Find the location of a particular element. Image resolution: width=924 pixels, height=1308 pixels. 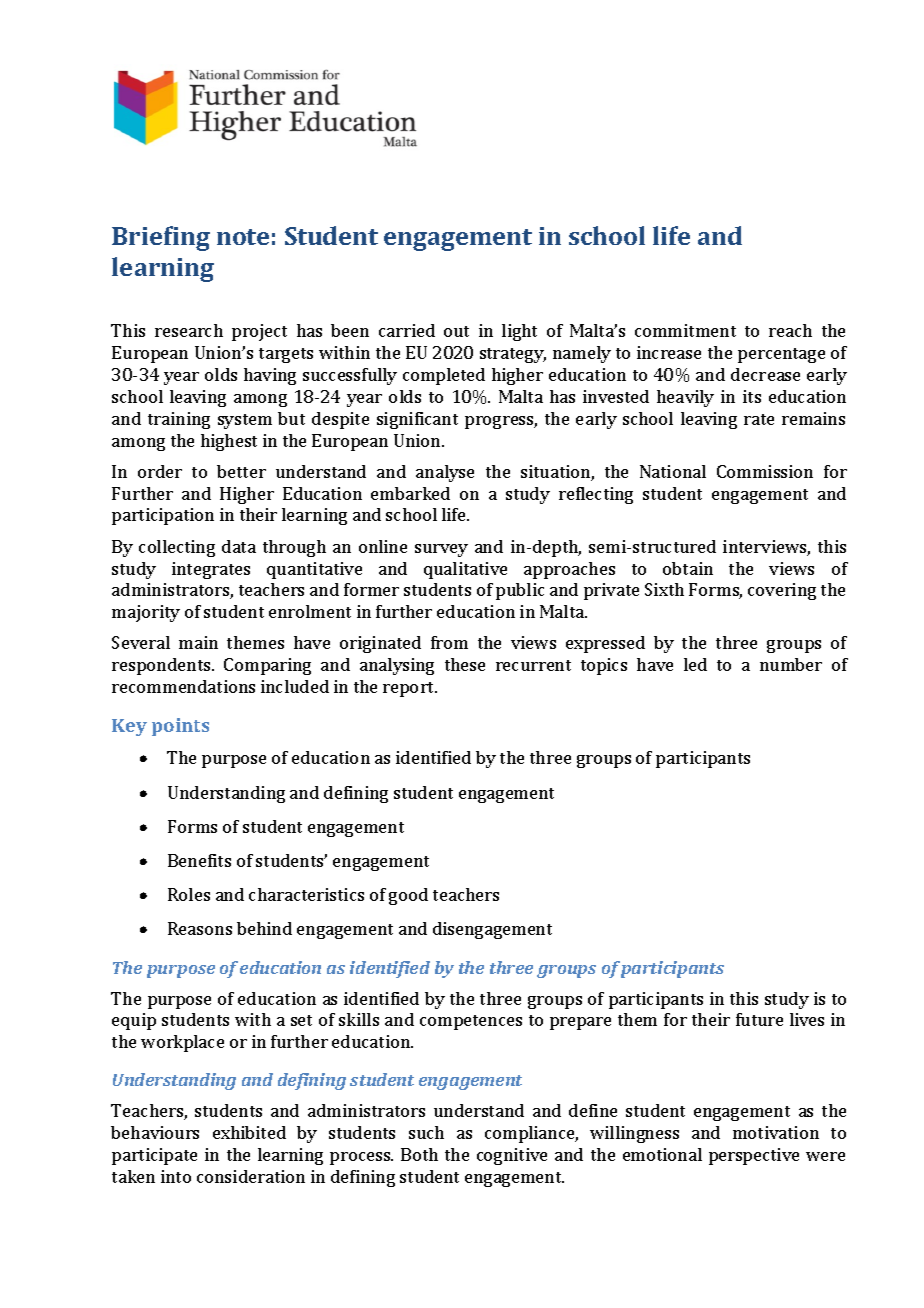

note is located at coordinates (243, 237).
